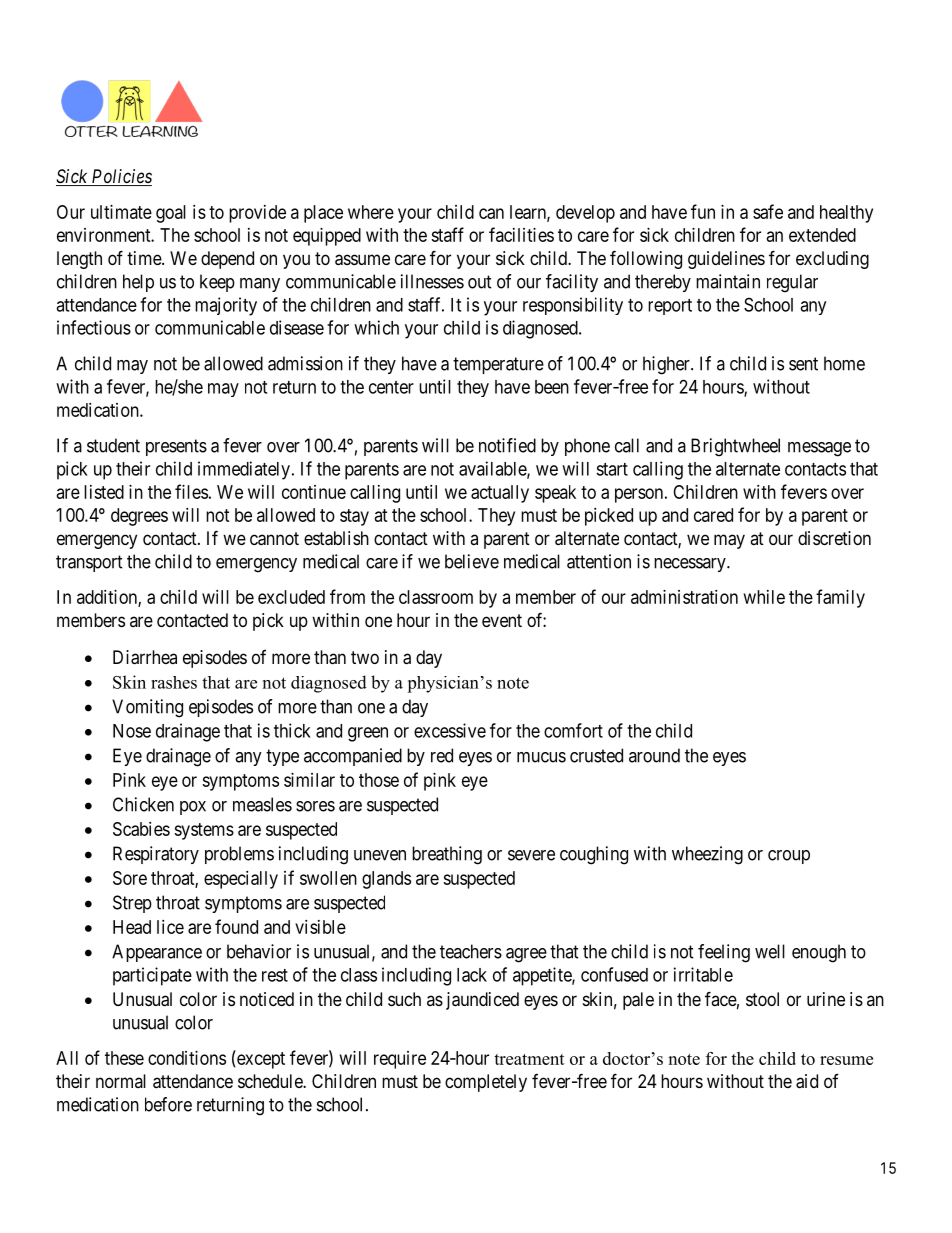 Image resolution: width=952 pixels, height=1233 pixels. Describe the element at coordinates (139, 517) in the screenshot. I see `degrees` at that location.
